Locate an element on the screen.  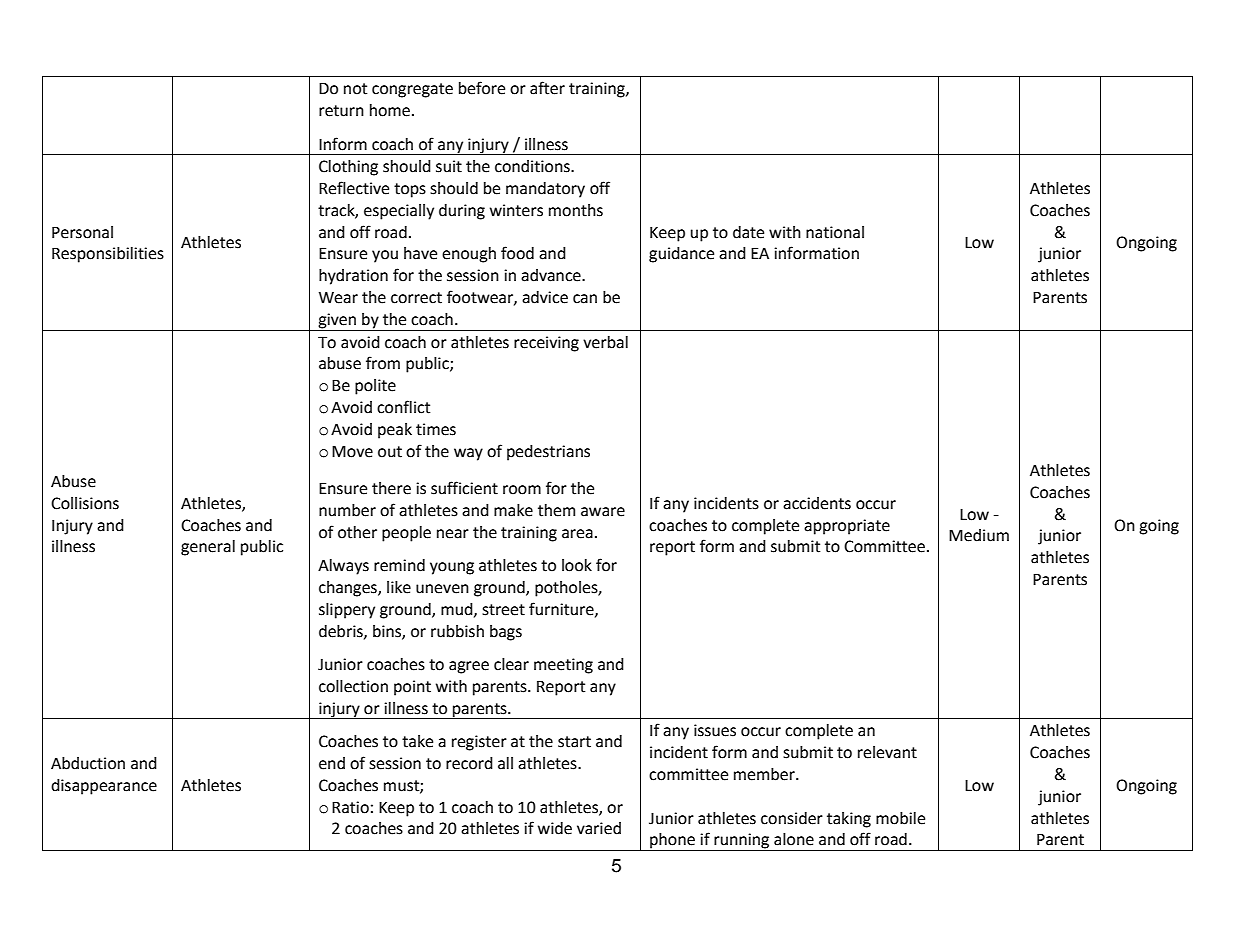
Collisions is located at coordinates (85, 503).
